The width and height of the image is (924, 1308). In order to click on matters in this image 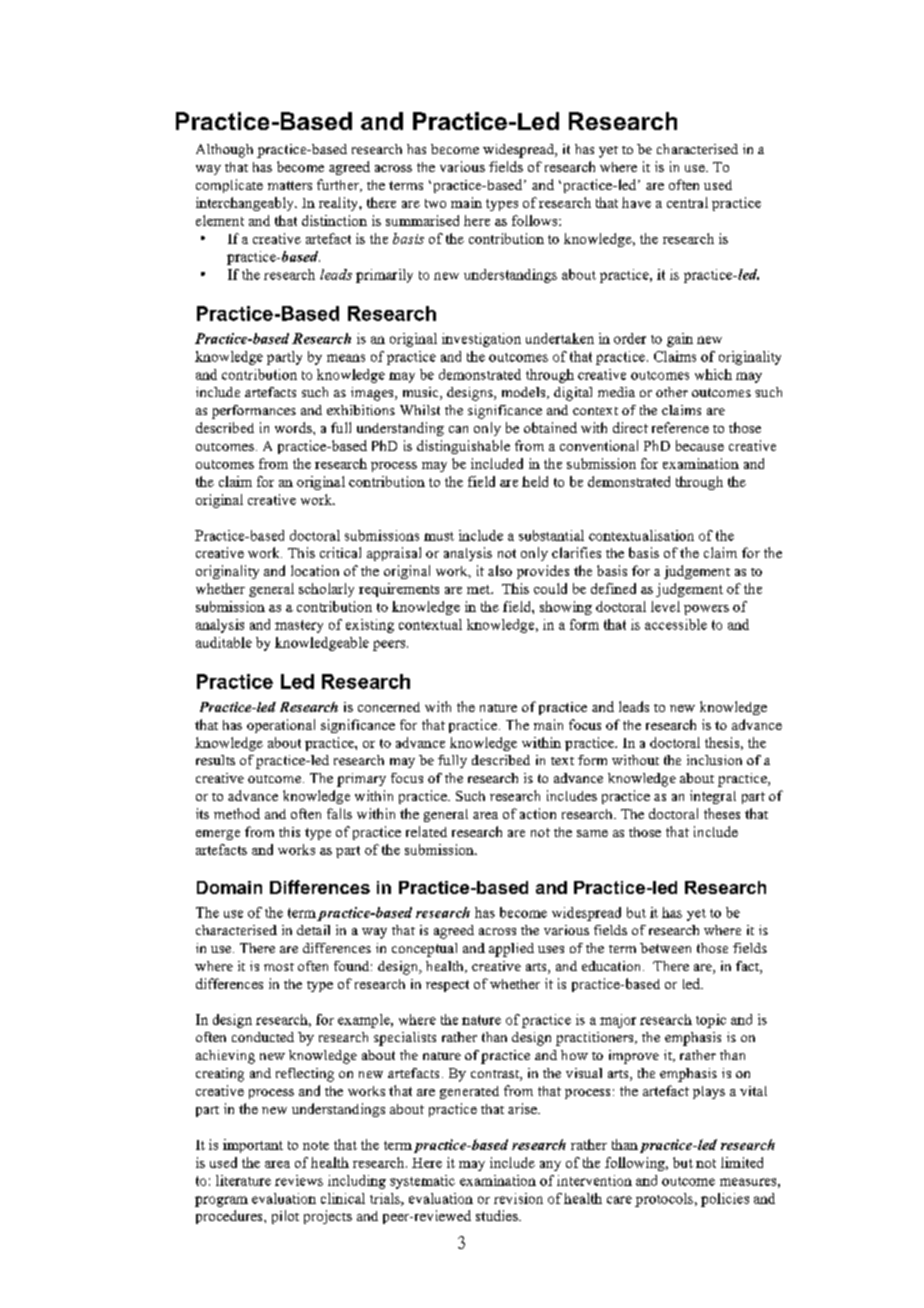, I will do `click(290, 185)`.
